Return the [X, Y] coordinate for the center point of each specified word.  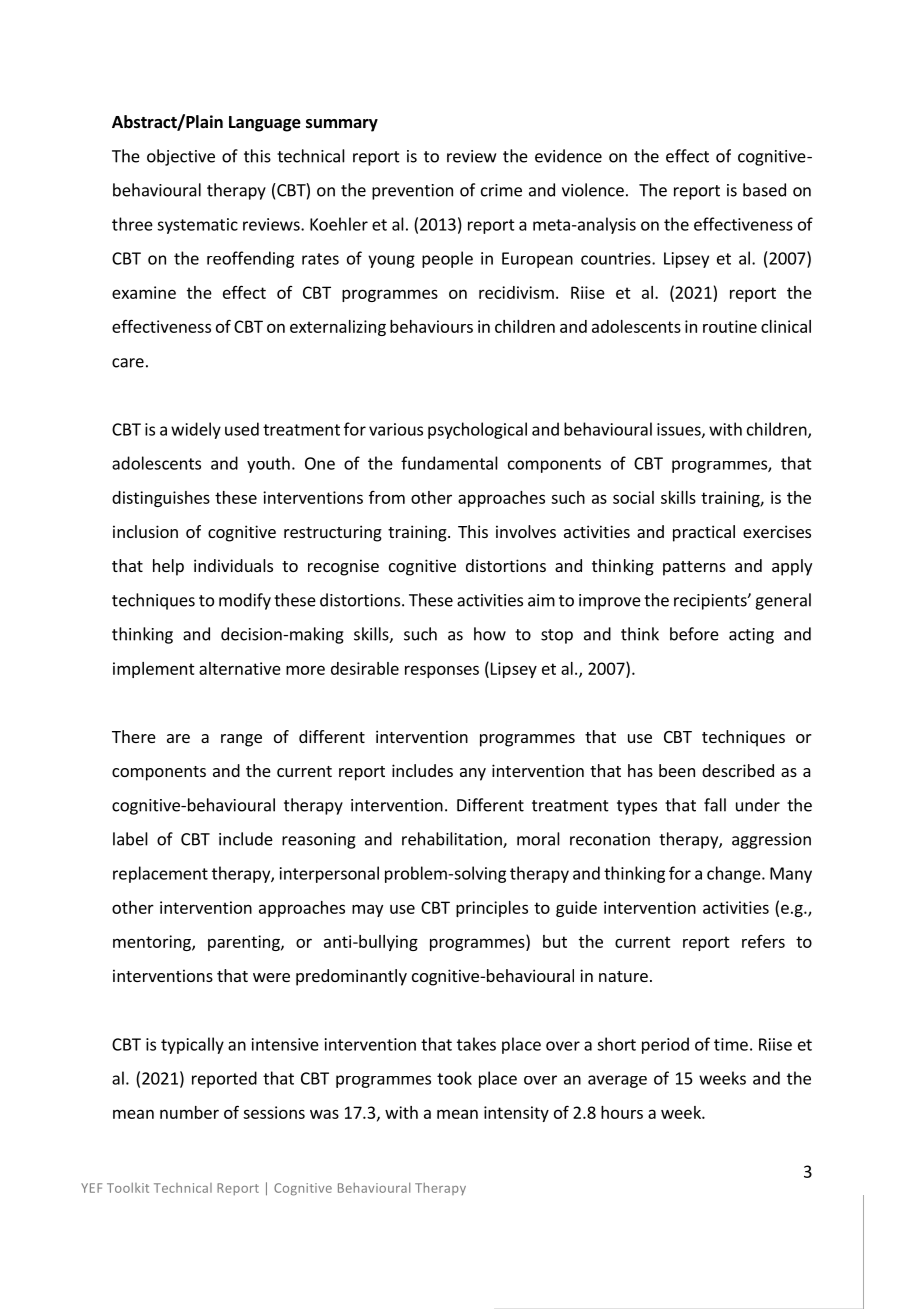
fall [715, 805]
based [764, 190]
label [130, 839]
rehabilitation [453, 840]
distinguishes [161, 499]
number [189, 1112]
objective [181, 157]
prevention [412, 192]
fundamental [449, 463]
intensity [516, 1114]
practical [704, 533]
